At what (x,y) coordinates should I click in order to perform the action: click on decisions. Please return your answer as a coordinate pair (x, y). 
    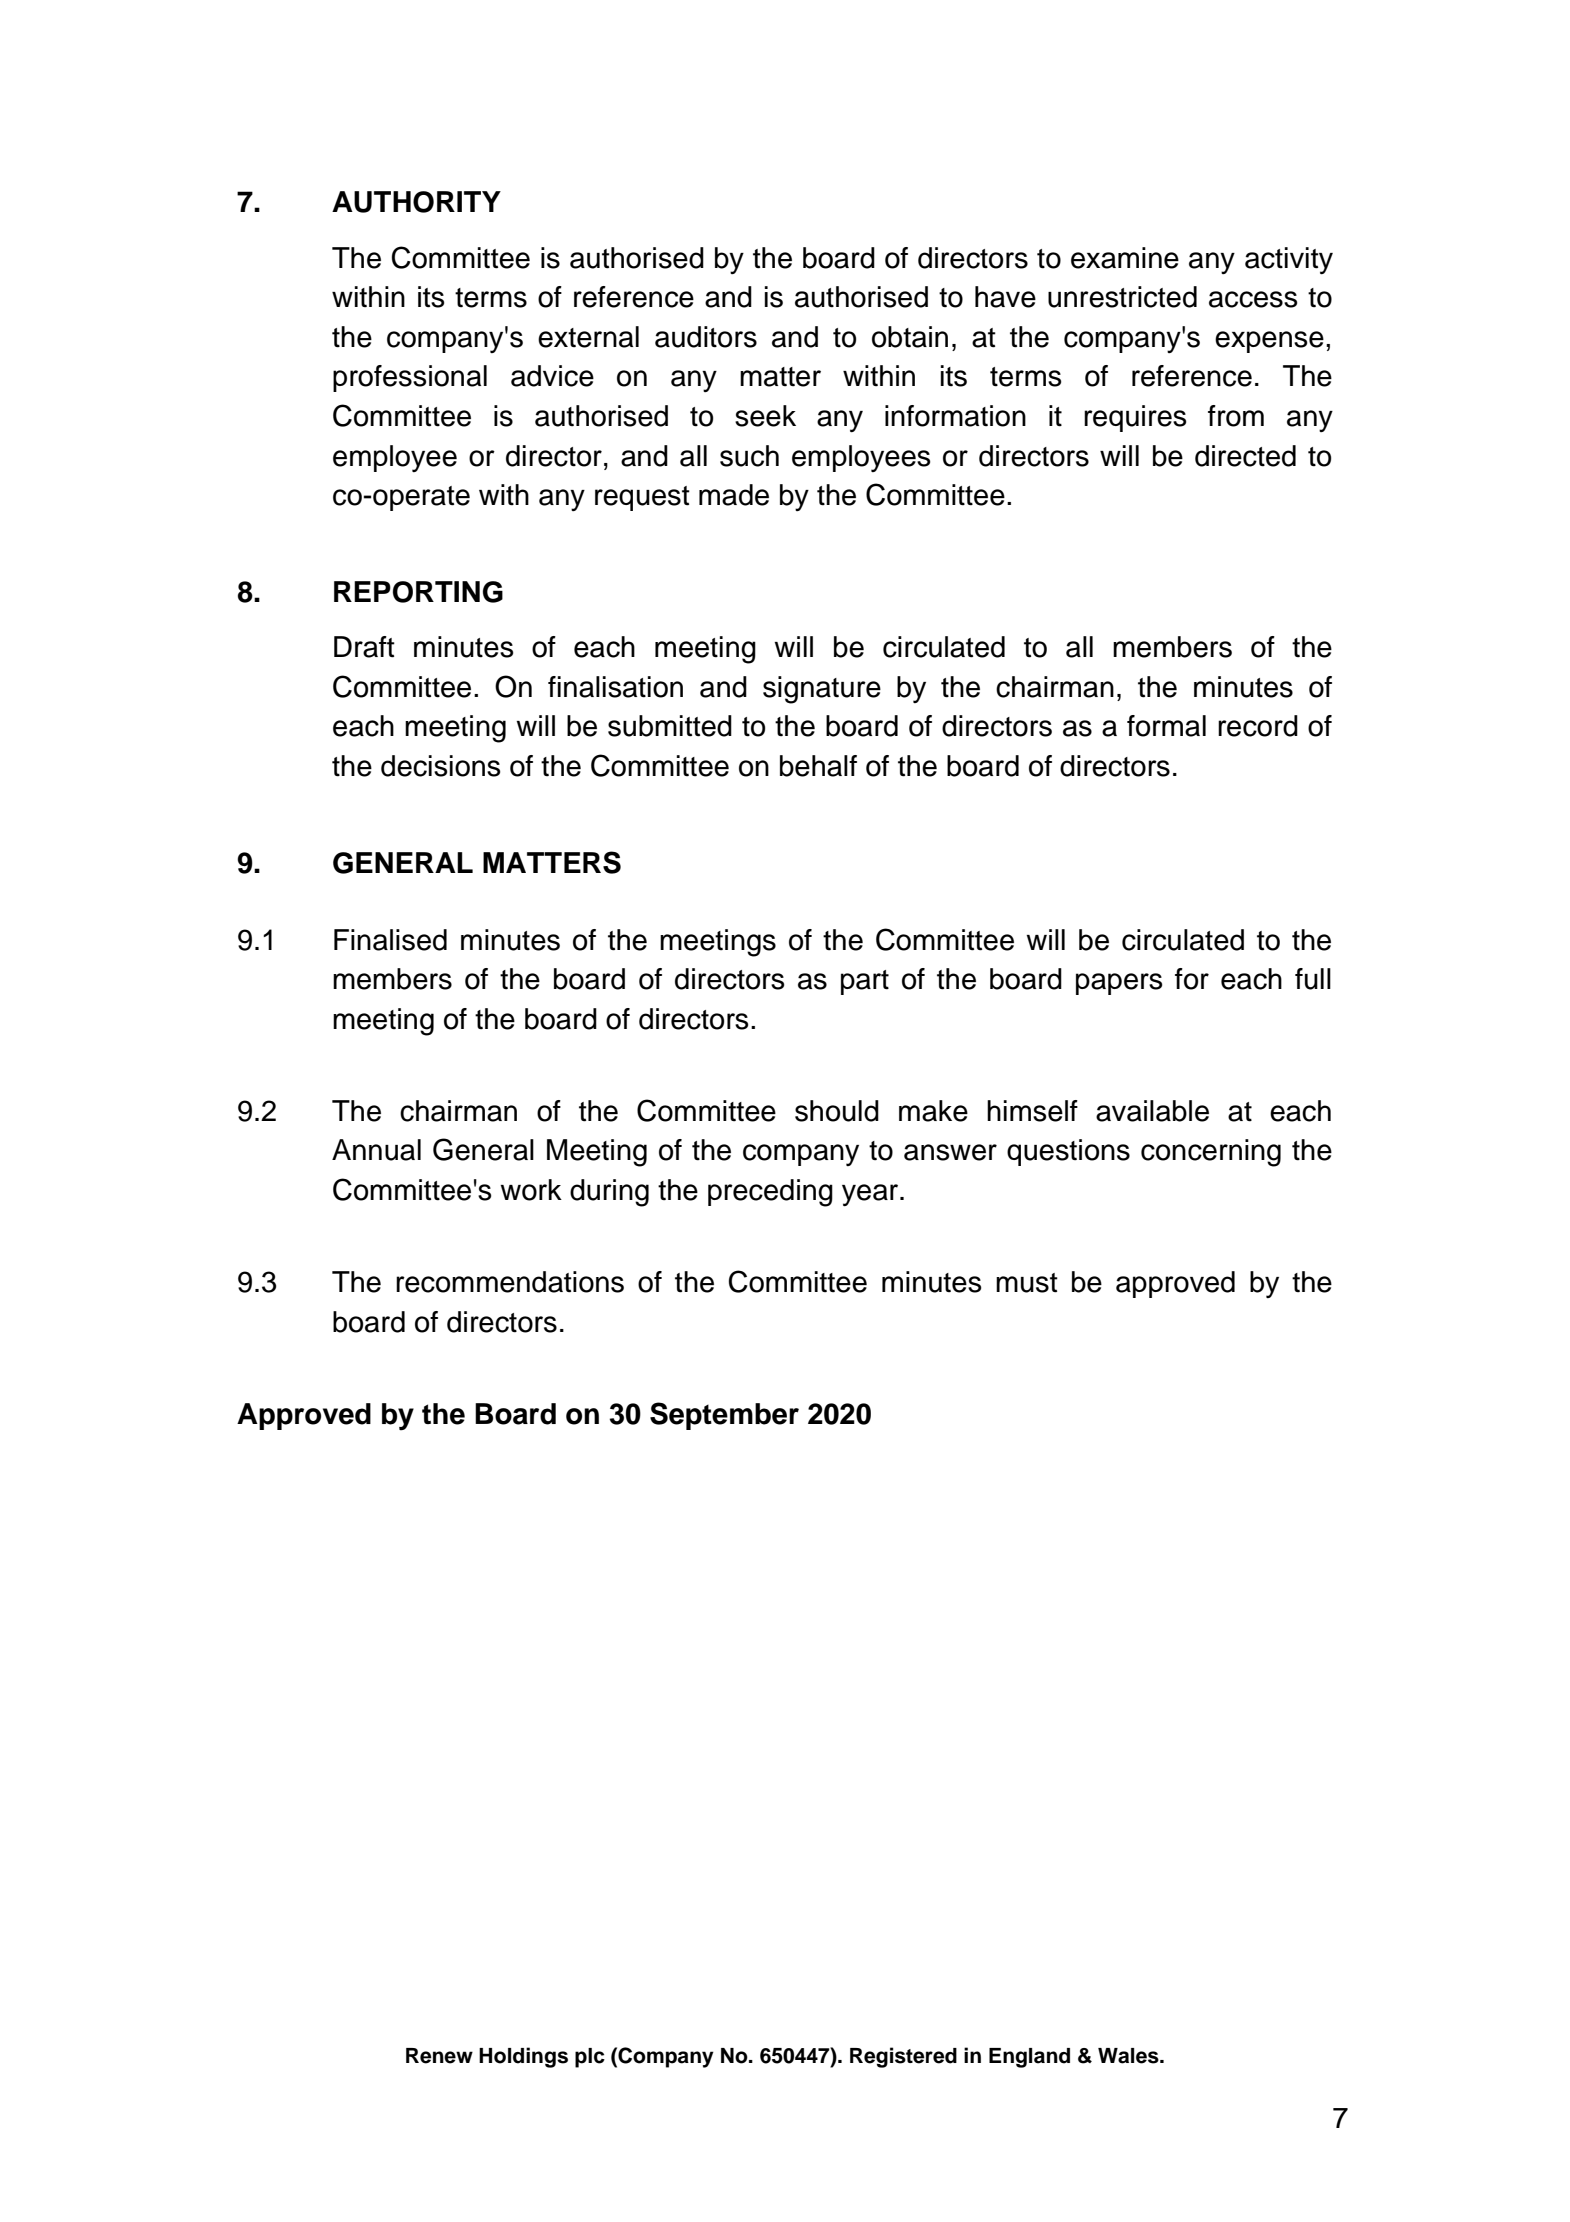
    Looking at the image, I should click on (440, 766).
